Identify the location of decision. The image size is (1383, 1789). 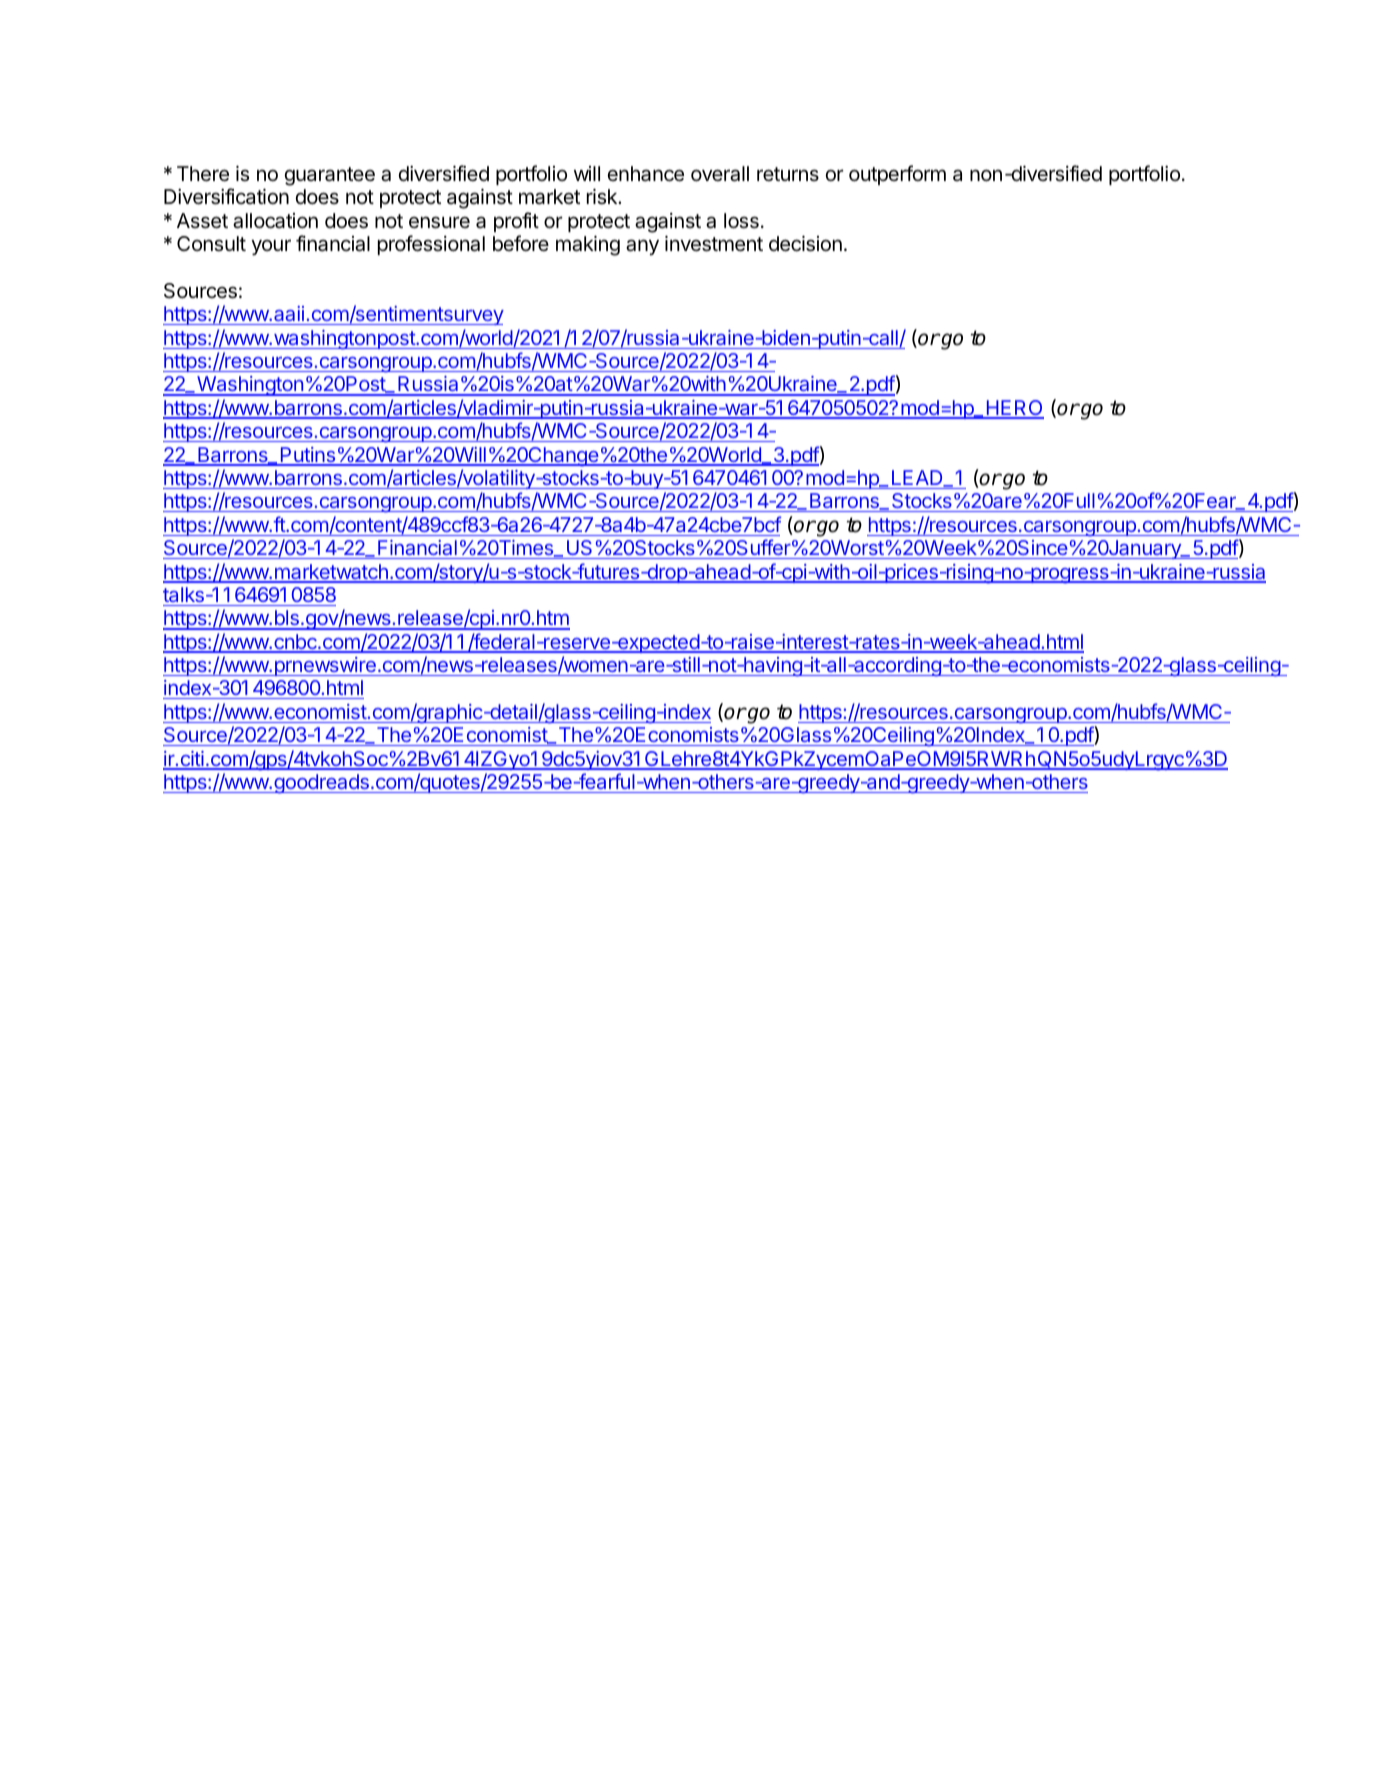
(805, 244).
